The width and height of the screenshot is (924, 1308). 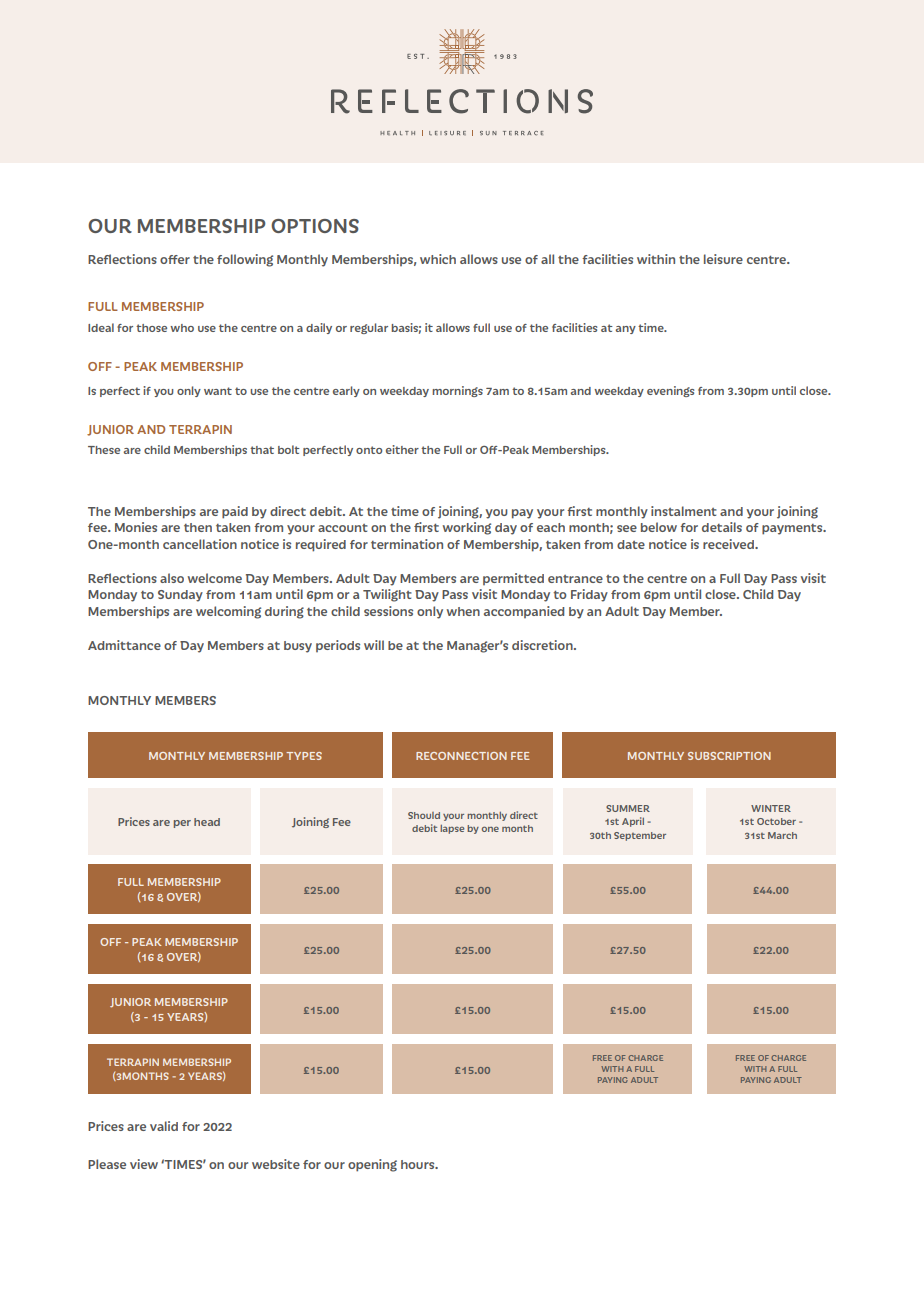 I want to click on which, so click(x=438, y=259).
